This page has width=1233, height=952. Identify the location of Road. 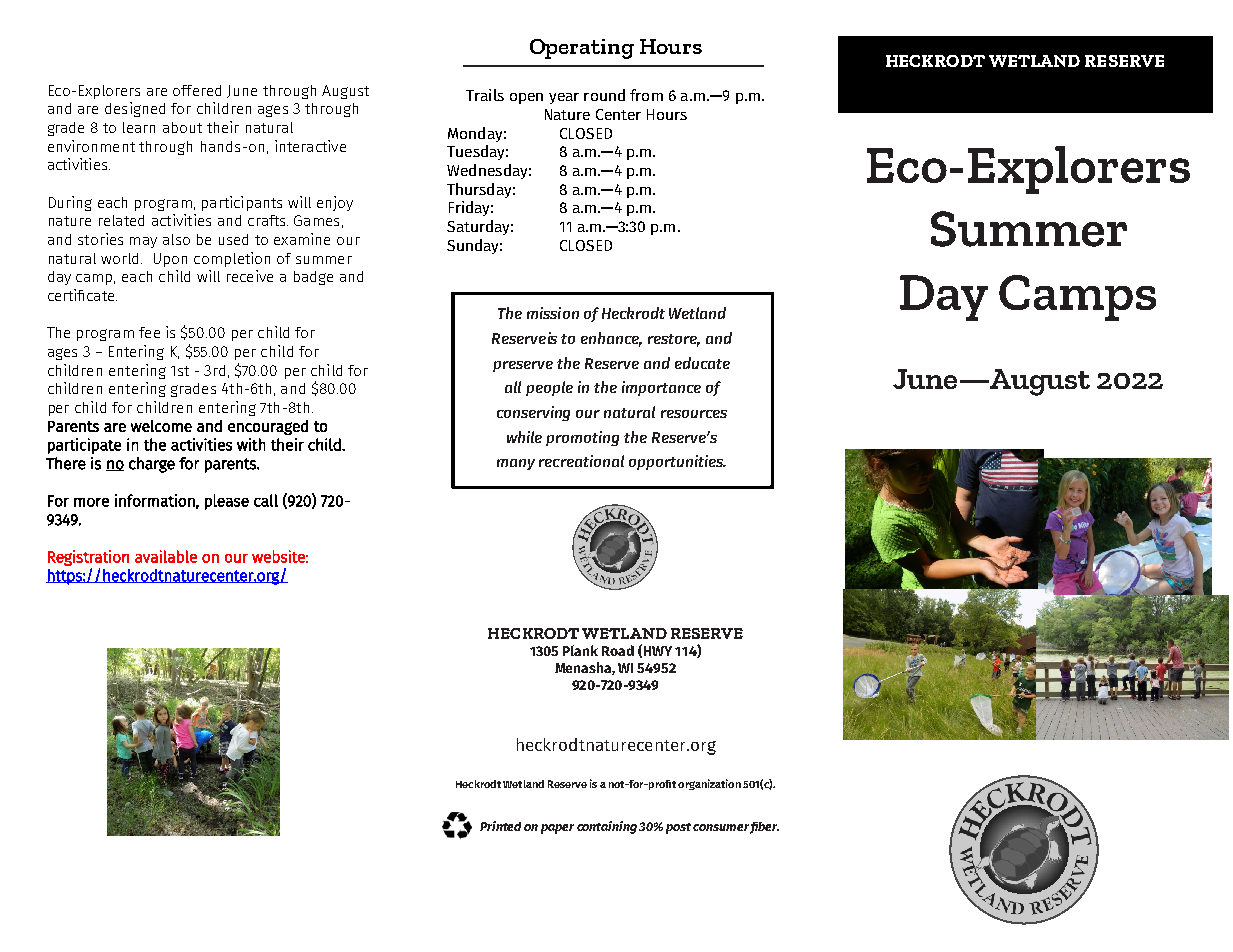
(618, 650).
